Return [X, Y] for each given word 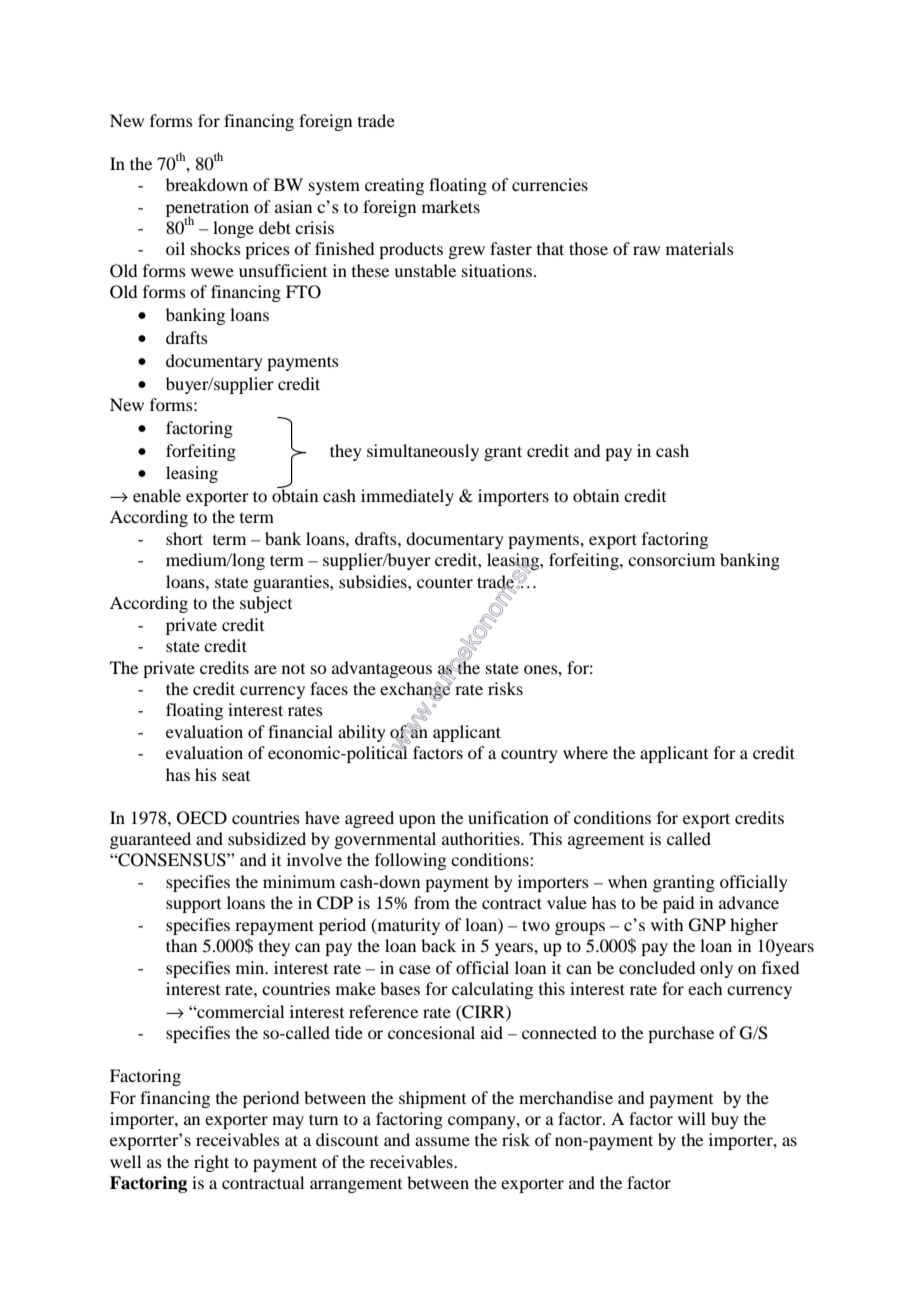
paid [678, 904]
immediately [407, 497]
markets [451, 206]
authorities [482, 838]
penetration [207, 209]
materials [700, 248]
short [184, 538]
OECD [202, 818]
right [211, 1163]
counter [445, 582]
